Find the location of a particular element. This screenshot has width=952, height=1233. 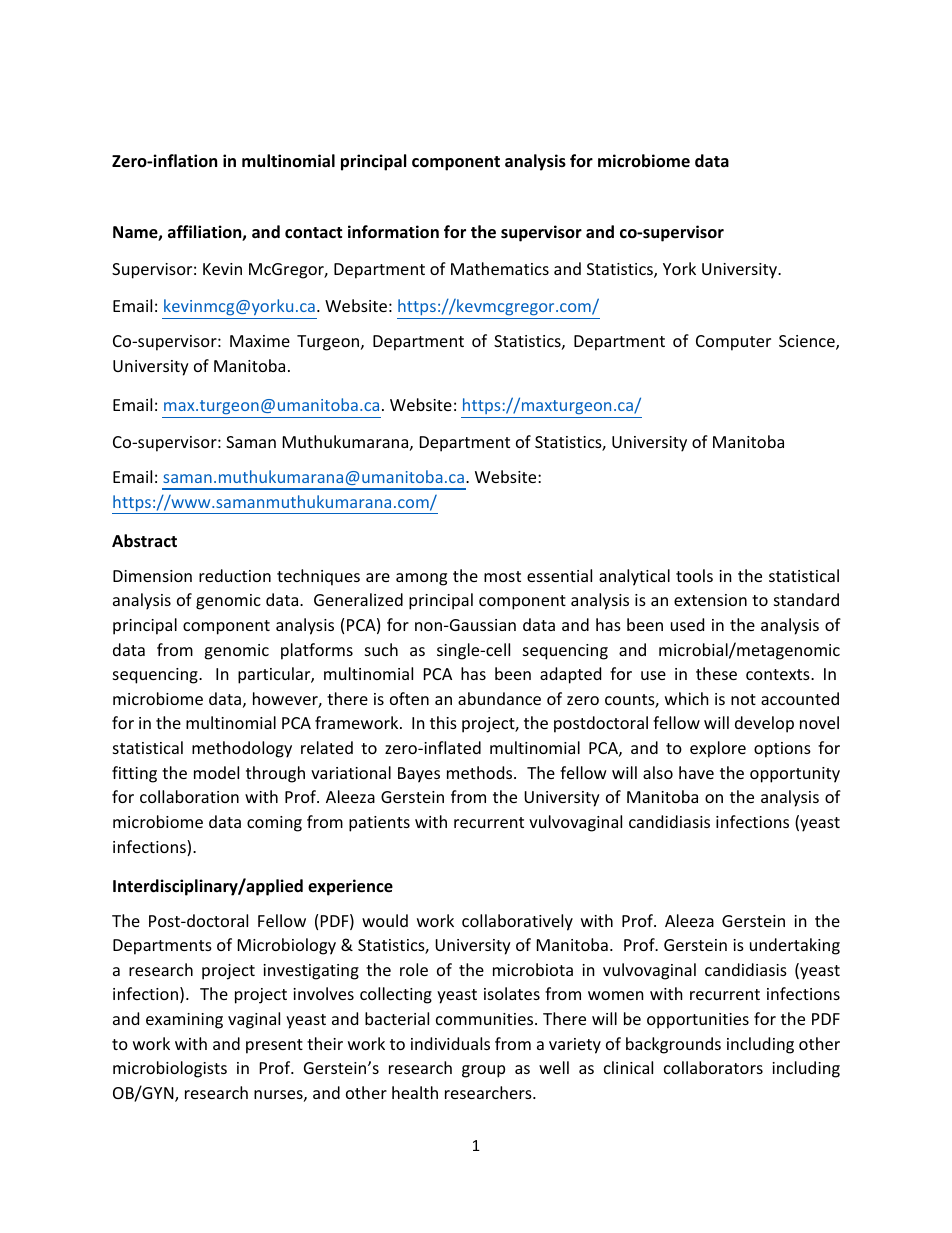

have is located at coordinates (696, 772).
